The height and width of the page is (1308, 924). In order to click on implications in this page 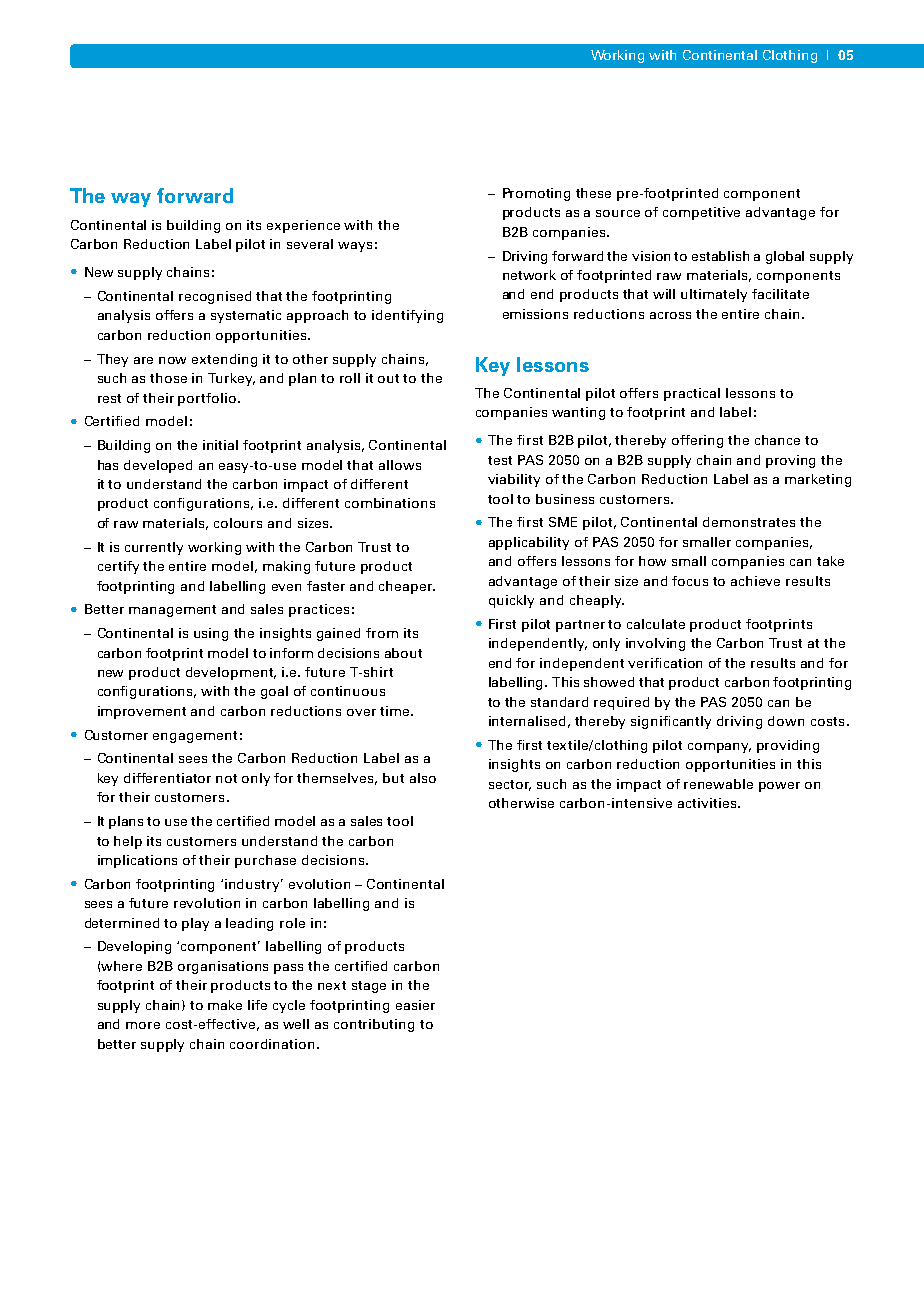, I will do `click(137, 861)`.
